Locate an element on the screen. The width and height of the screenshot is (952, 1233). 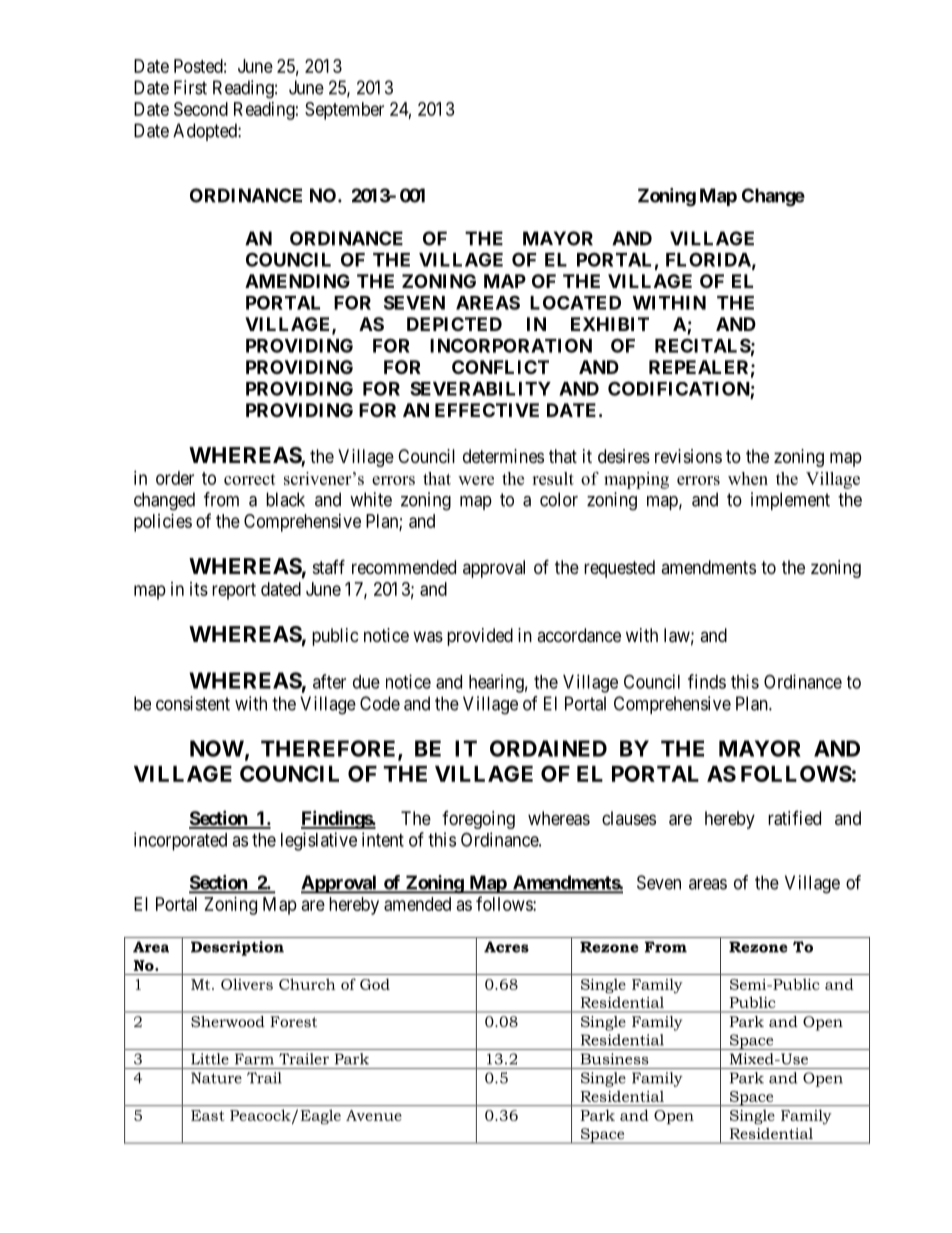
Adopted is located at coordinates (206, 132).
